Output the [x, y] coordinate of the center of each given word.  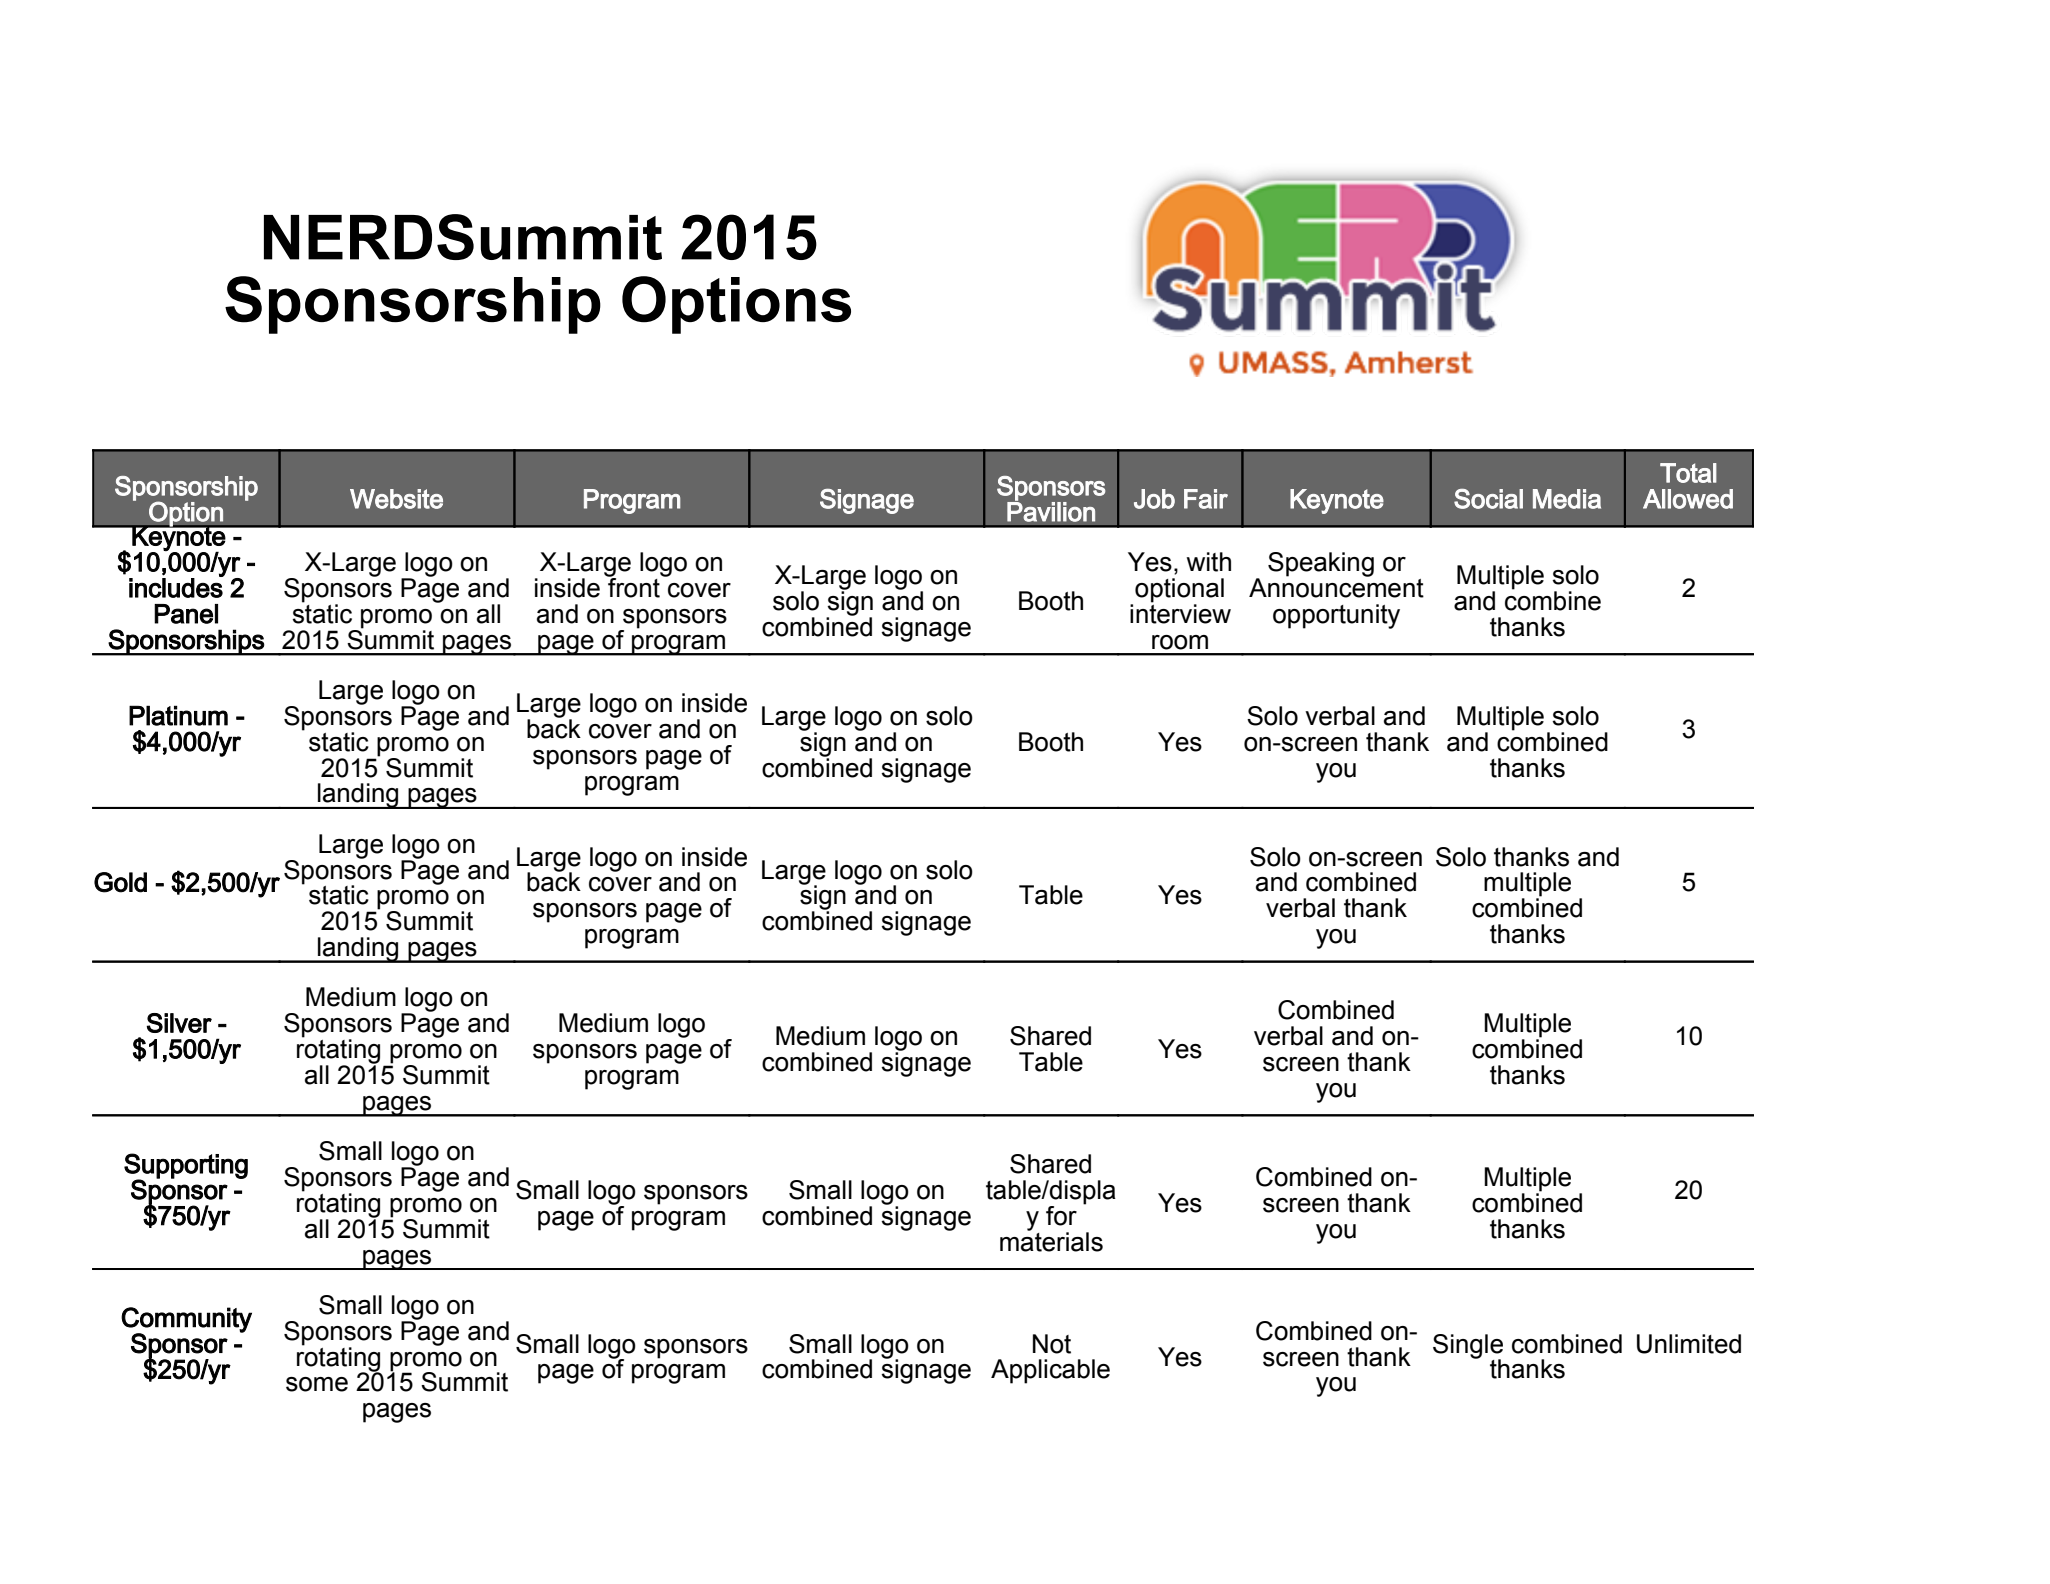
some [317, 1384]
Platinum [178, 715]
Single [1468, 1347]
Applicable [1050, 1371]
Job [1154, 499]
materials [1051, 1240]
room [1180, 642]
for [1061, 1216]
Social [1488, 499]
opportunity [1336, 616]
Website [396, 499]
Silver [179, 1023]
